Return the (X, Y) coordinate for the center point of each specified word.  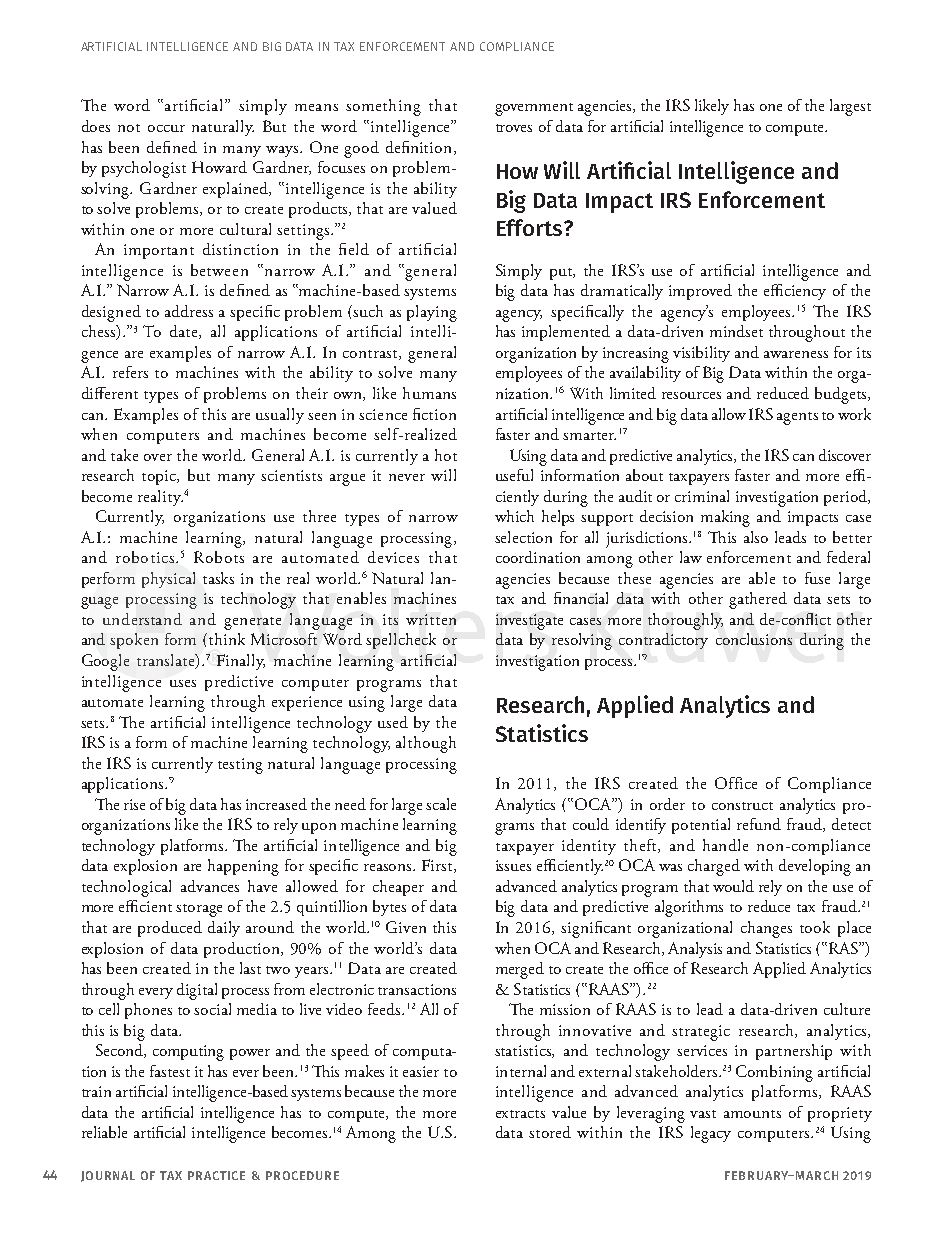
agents (797, 418)
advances (210, 886)
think (227, 639)
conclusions (754, 639)
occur (166, 128)
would (733, 886)
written (431, 619)
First (438, 866)
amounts (752, 1114)
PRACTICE (216, 1175)
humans (429, 393)
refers (130, 372)
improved (700, 292)
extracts (520, 1114)
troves (514, 128)
